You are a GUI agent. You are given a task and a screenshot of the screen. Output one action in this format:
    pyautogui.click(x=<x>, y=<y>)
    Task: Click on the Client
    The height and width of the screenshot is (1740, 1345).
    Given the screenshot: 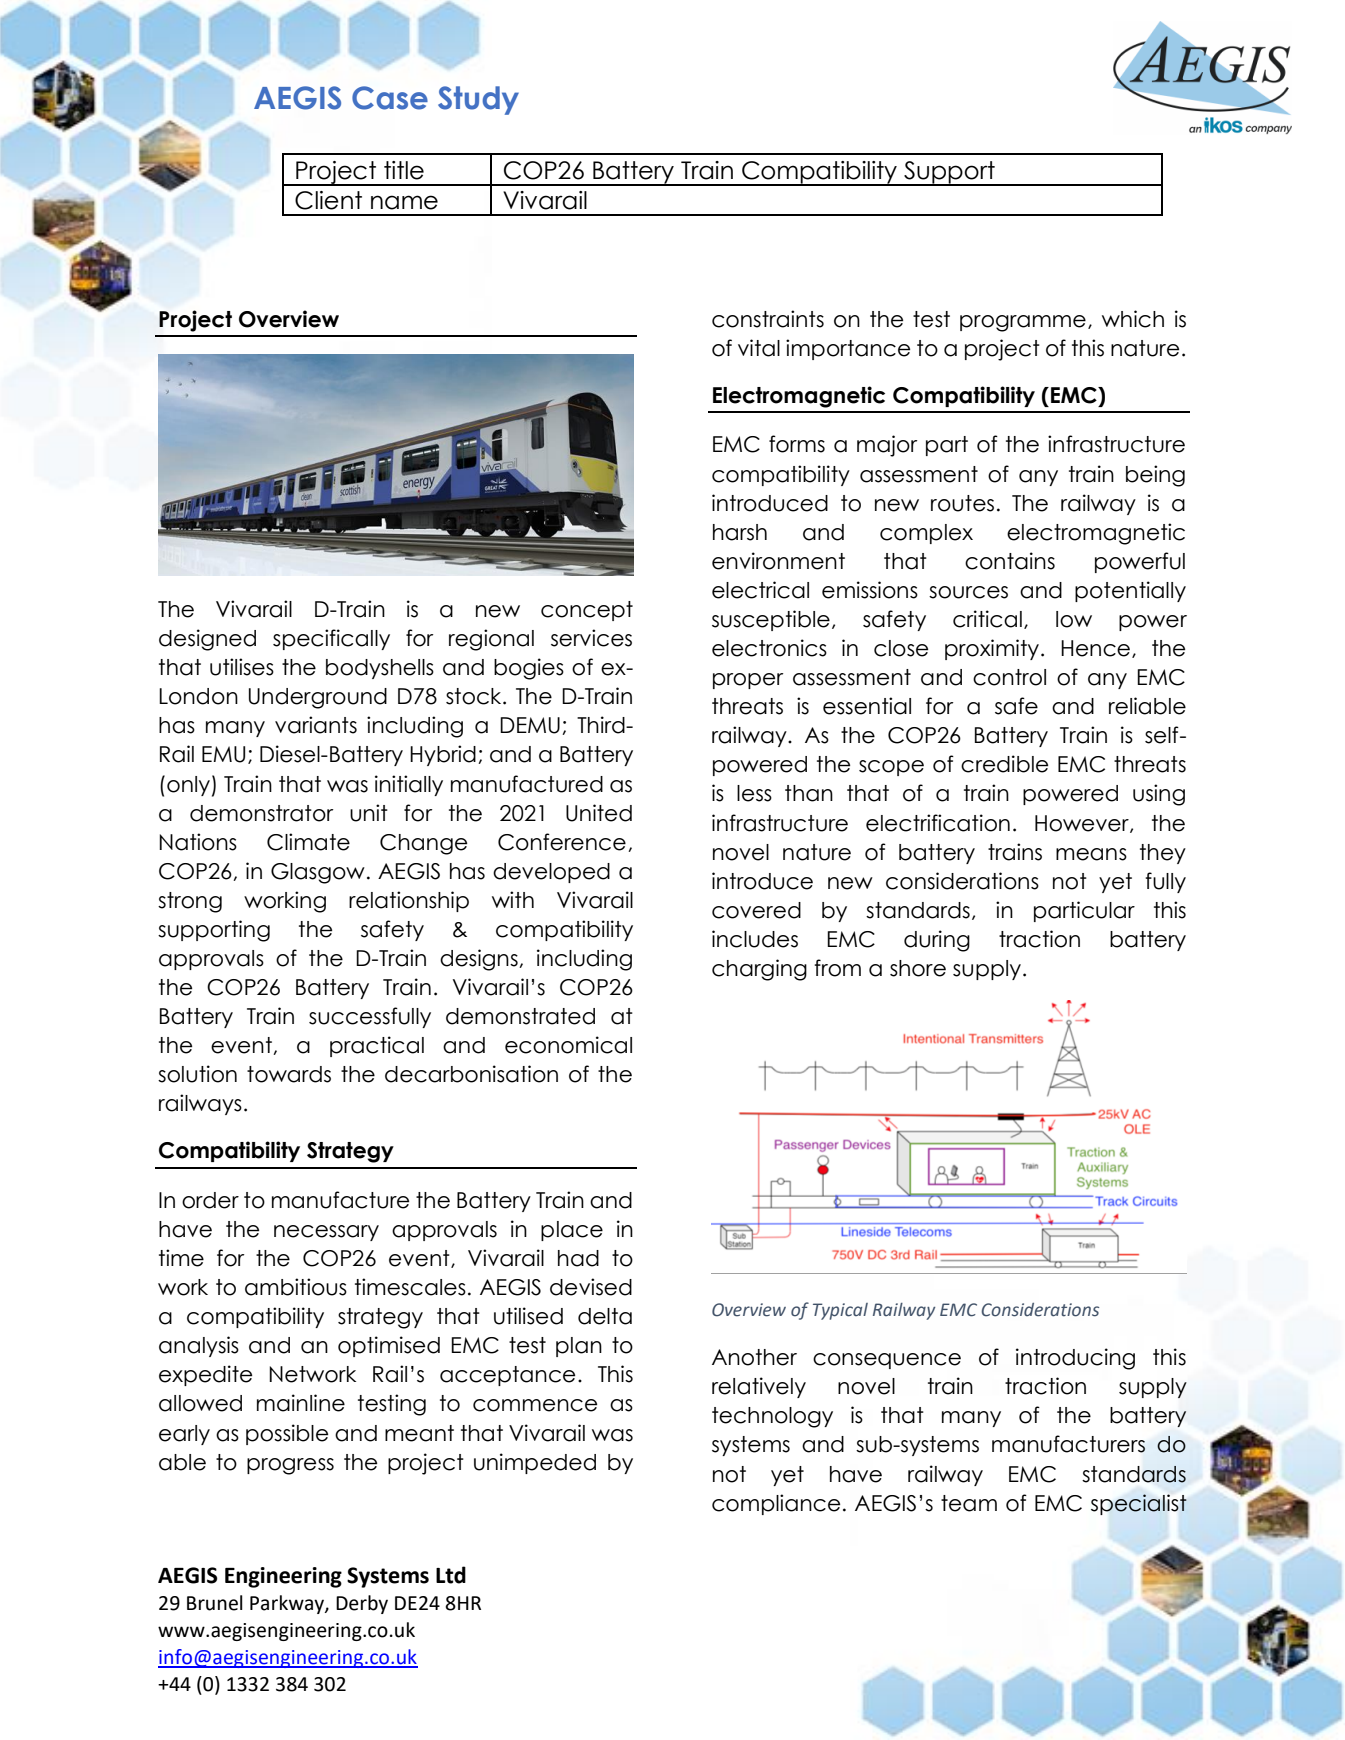 What is the action you would take?
    pyautogui.click(x=328, y=200)
